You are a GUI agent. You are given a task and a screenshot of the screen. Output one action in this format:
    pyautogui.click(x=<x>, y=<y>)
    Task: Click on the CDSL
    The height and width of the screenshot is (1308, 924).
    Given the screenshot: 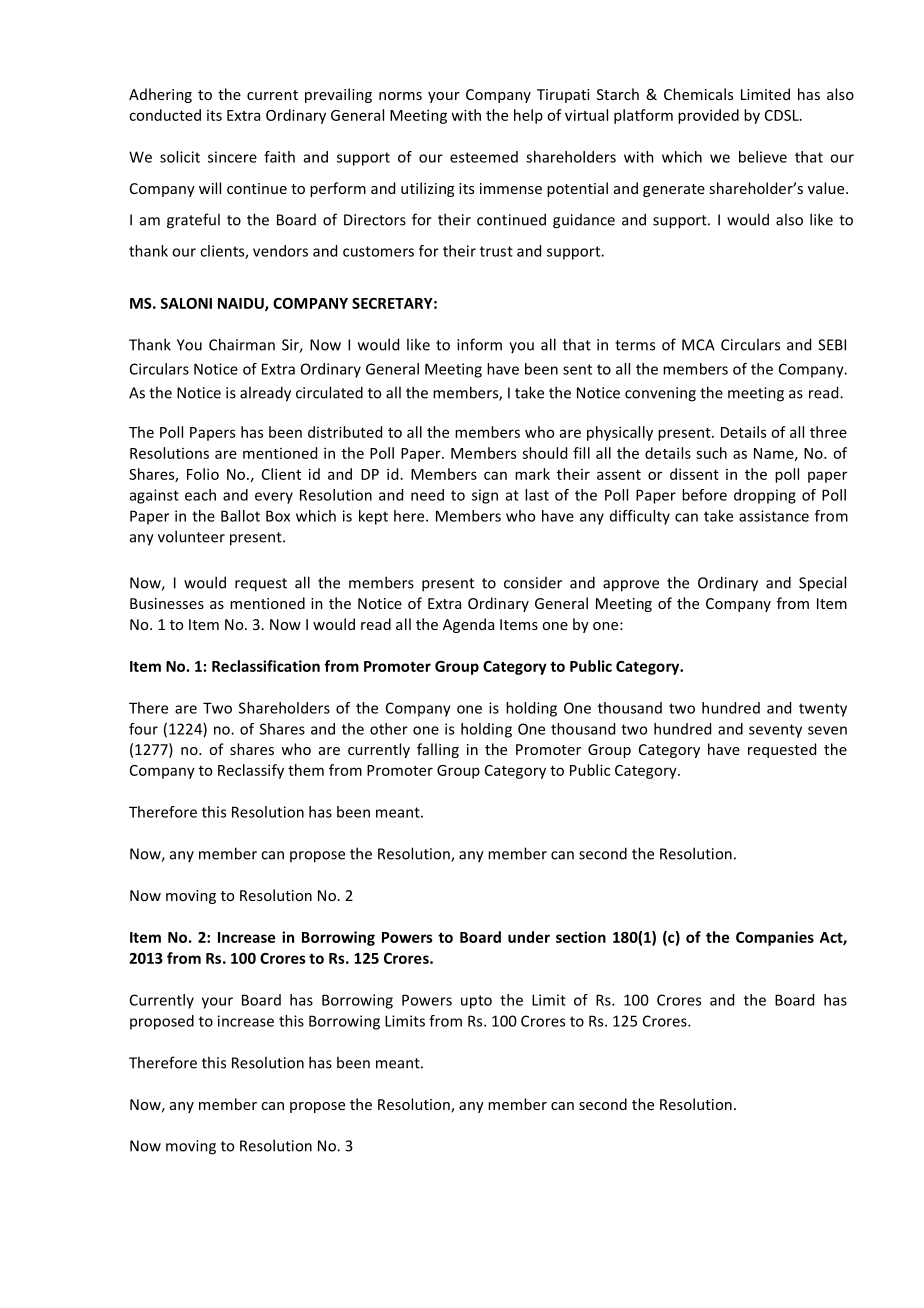 What is the action you would take?
    pyautogui.click(x=783, y=115)
